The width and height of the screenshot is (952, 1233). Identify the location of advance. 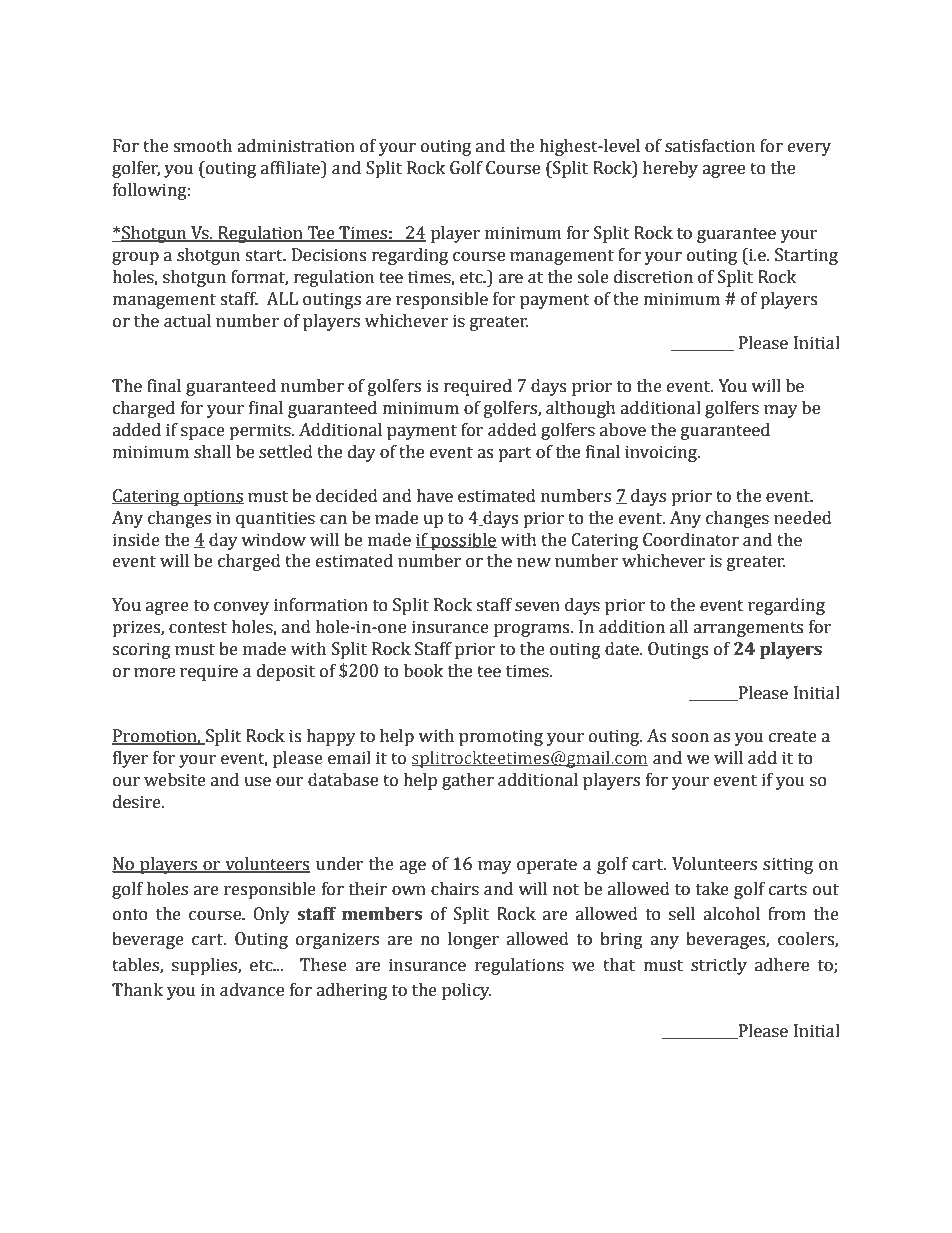
(252, 990).
